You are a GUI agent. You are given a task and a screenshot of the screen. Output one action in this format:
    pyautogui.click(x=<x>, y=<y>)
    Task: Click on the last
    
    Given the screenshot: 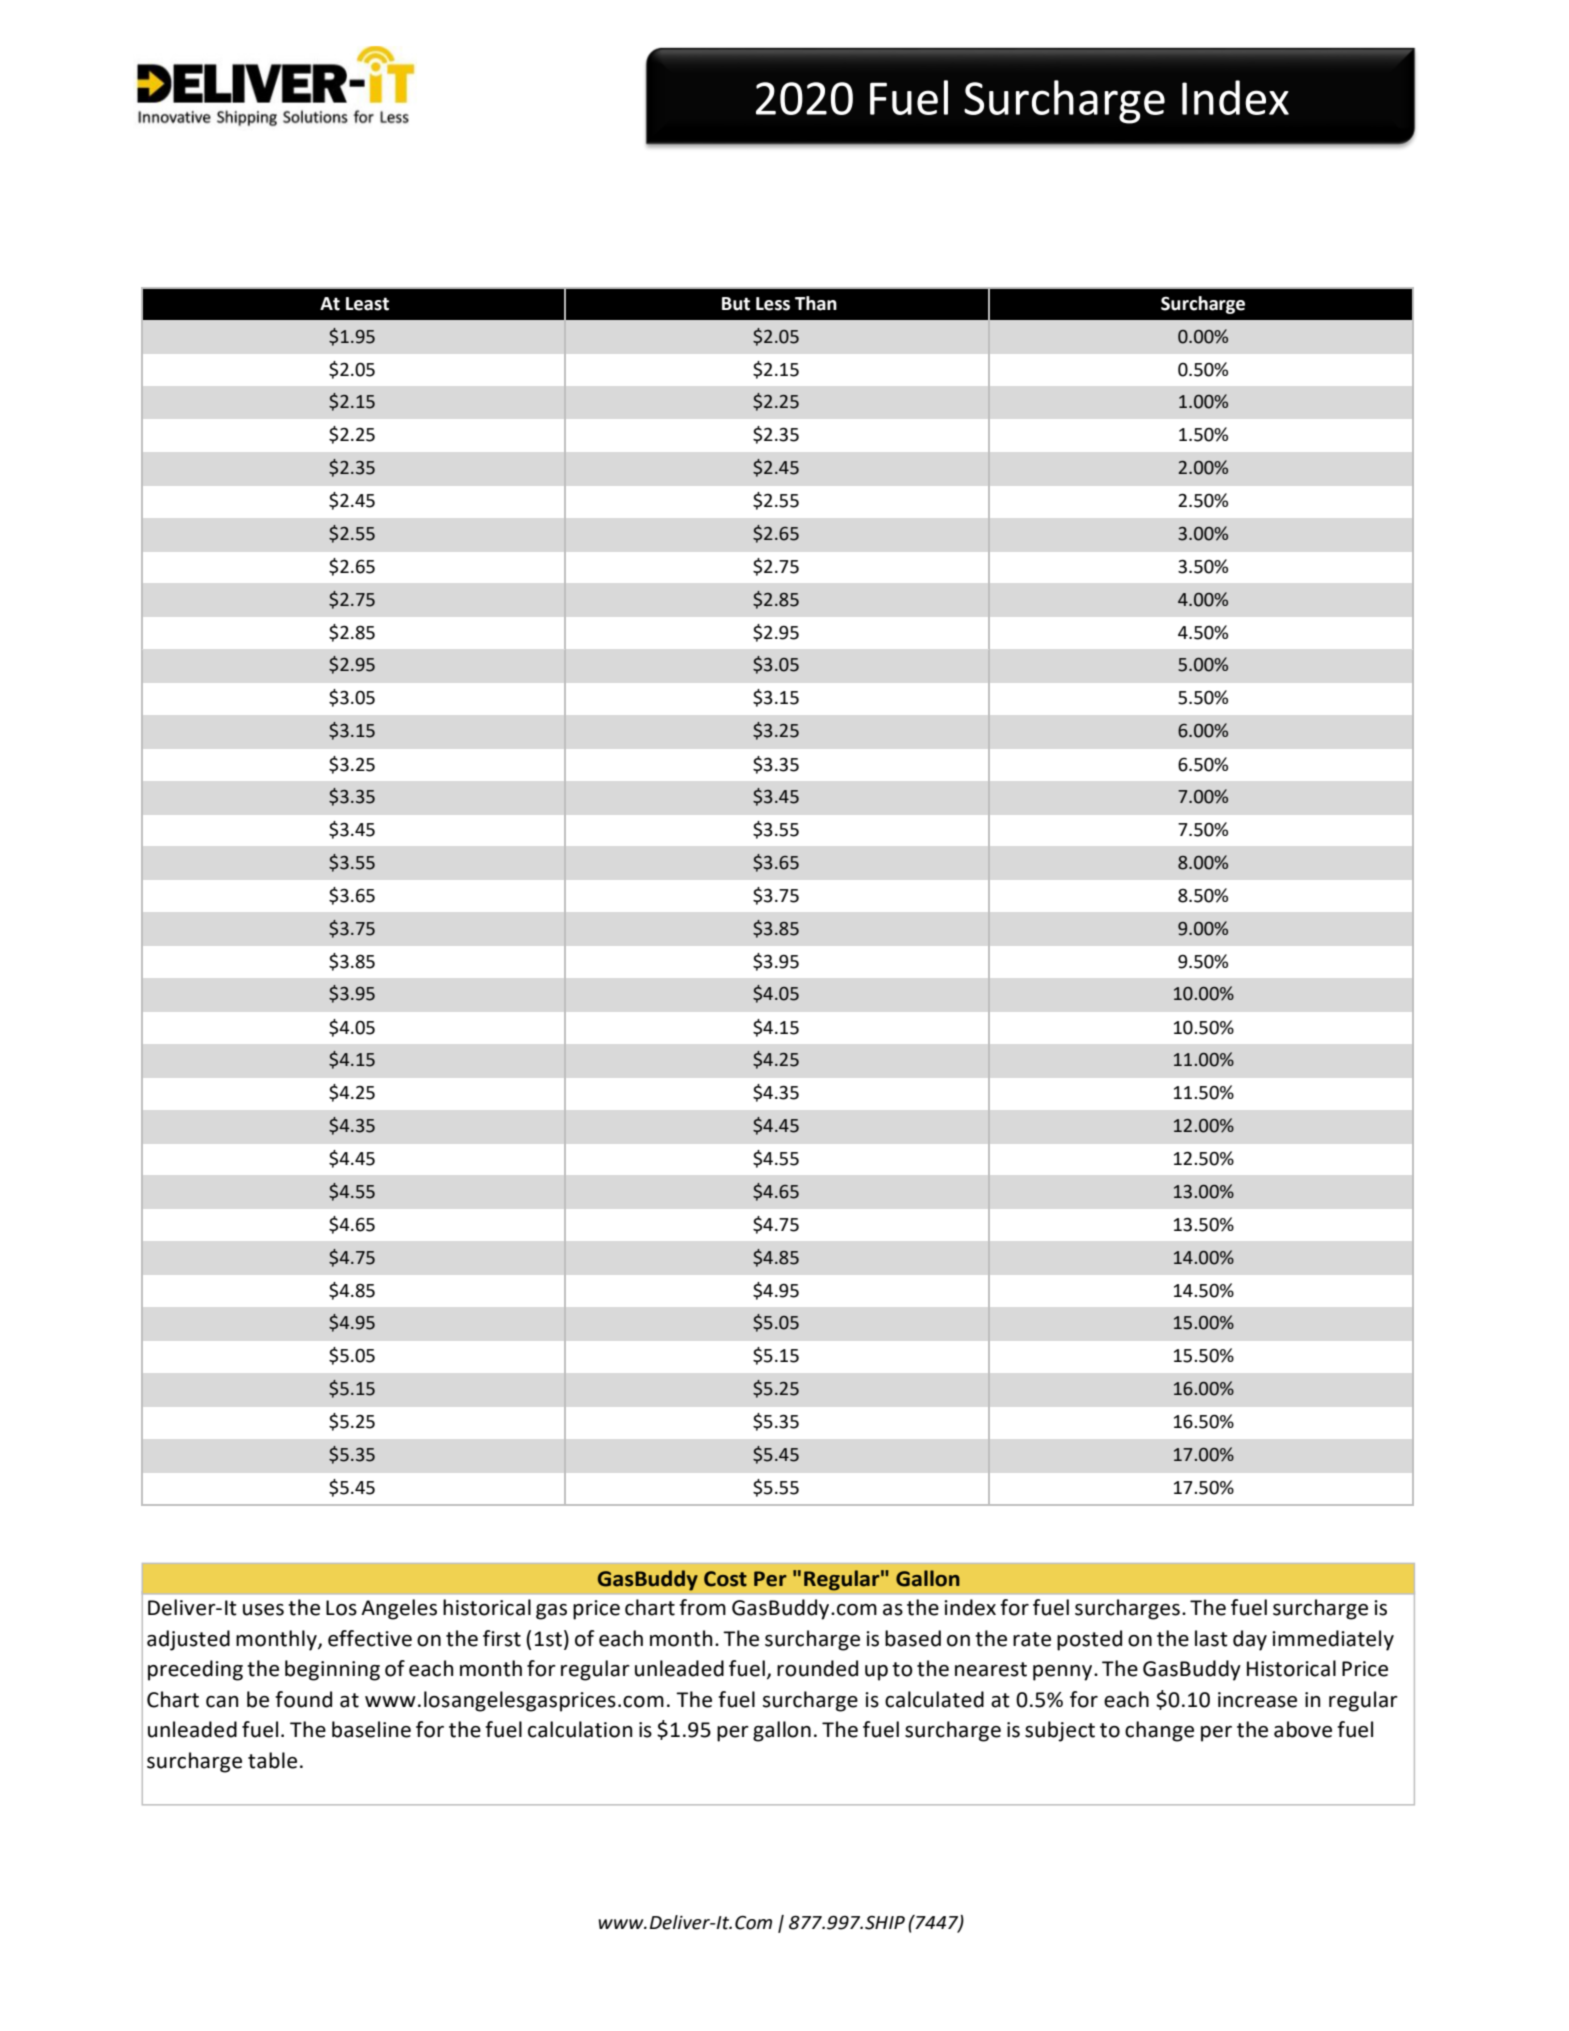 What is the action you would take?
    pyautogui.click(x=1211, y=1638)
